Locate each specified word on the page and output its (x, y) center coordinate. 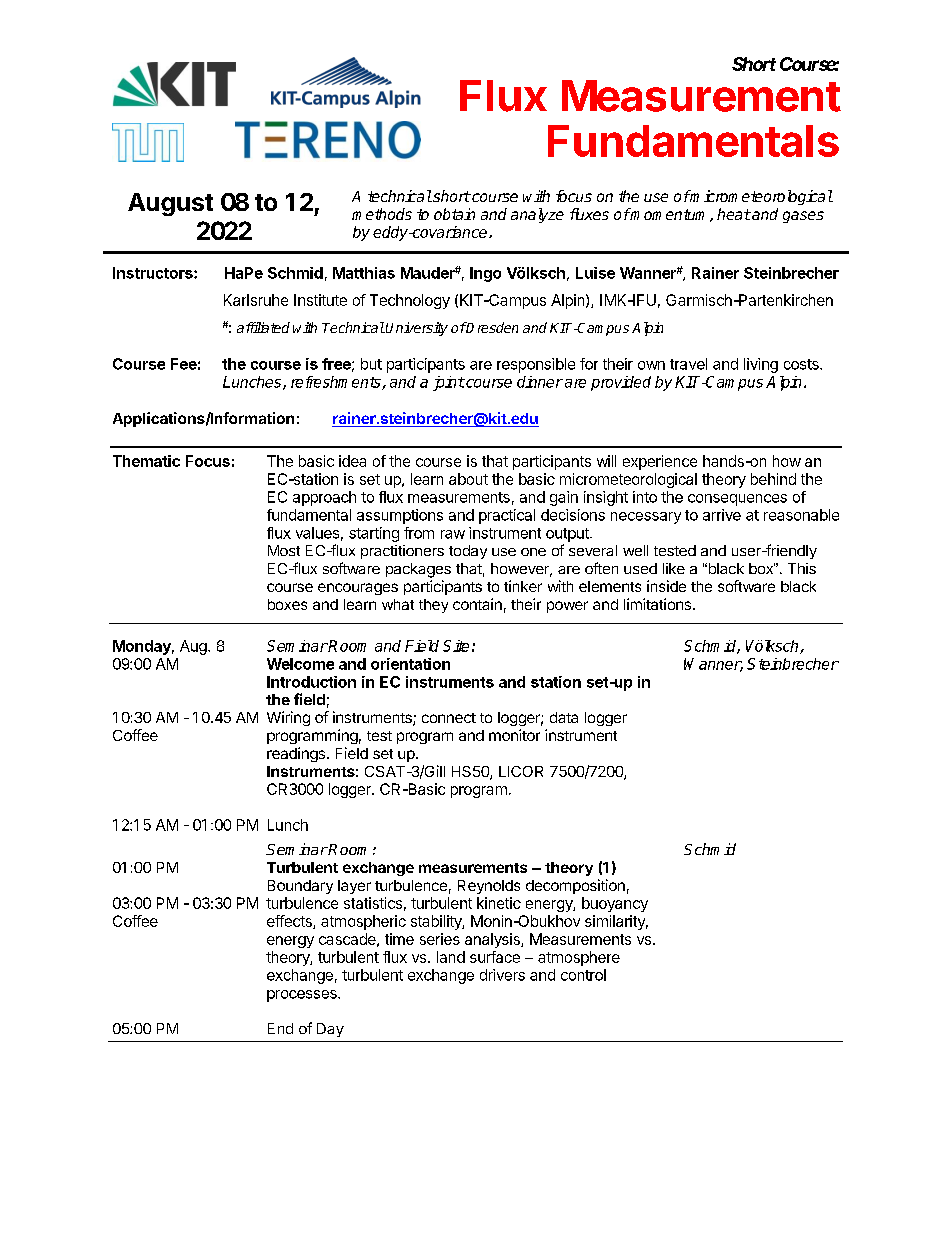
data (564, 717)
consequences (737, 500)
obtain (454, 214)
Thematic (146, 461)
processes (303, 996)
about (468, 479)
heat (734, 214)
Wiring (288, 718)
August (170, 204)
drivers (502, 975)
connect (449, 718)
